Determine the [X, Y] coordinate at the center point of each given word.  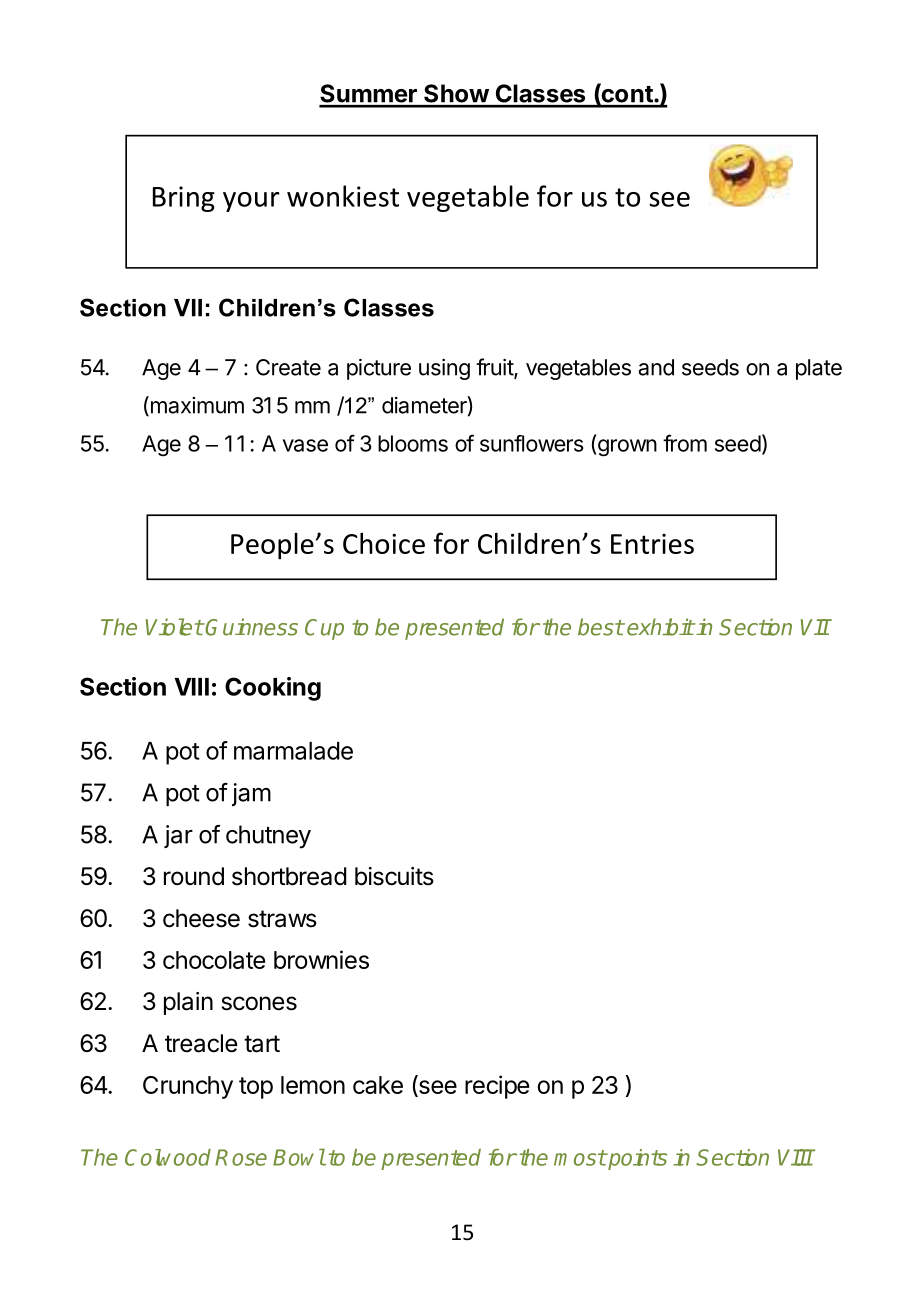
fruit [495, 368]
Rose [241, 1157]
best [601, 627]
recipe [497, 1087]
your [251, 202]
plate [819, 369]
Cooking [273, 689]
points [636, 1159]
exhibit [660, 627]
